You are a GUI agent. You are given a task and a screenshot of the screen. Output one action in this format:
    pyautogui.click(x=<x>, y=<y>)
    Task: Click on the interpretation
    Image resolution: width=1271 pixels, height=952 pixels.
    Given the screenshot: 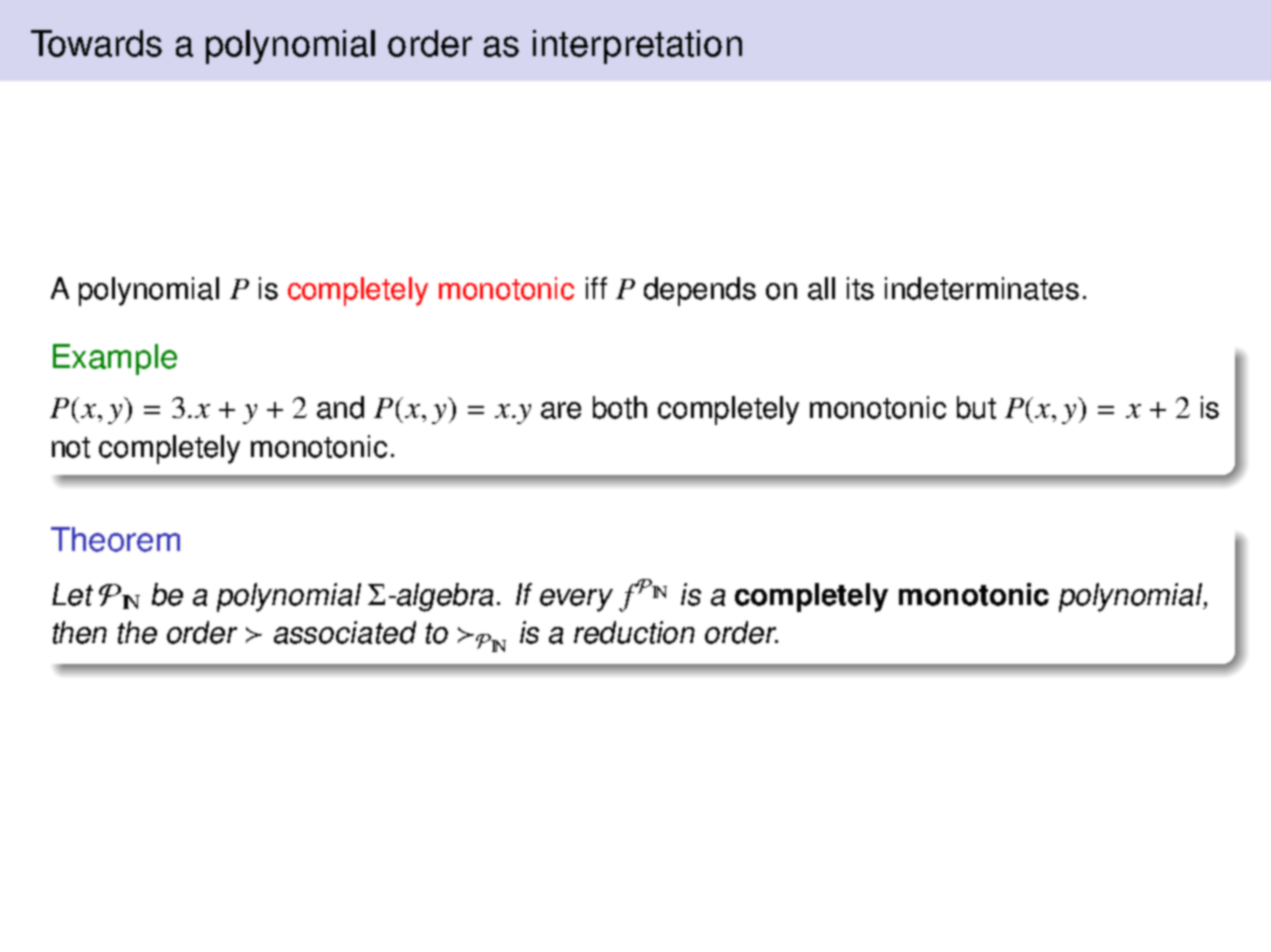 What is the action you would take?
    pyautogui.click(x=637, y=47)
